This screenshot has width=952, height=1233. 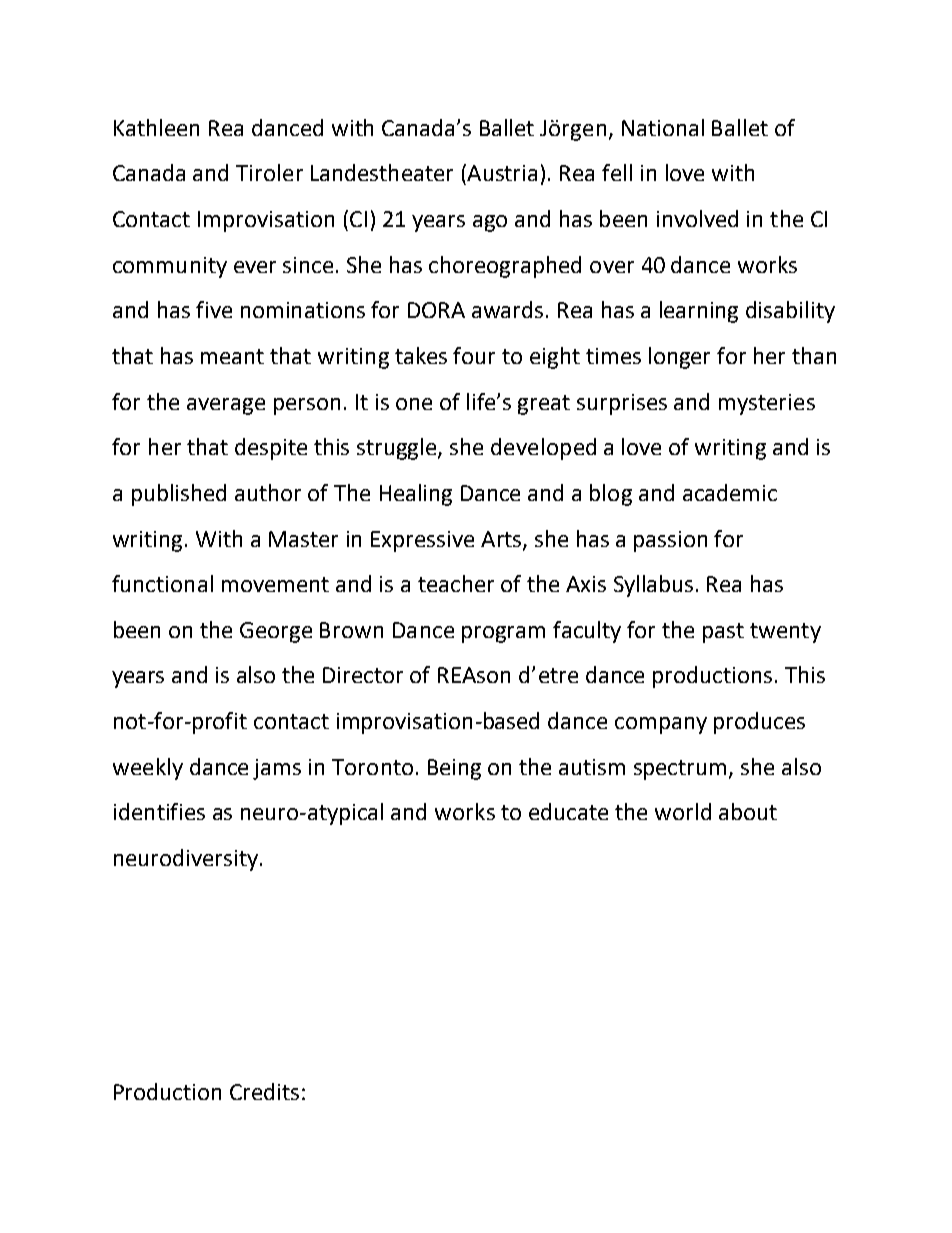 What do you see at coordinates (277, 769) in the screenshot?
I see `jams` at bounding box center [277, 769].
